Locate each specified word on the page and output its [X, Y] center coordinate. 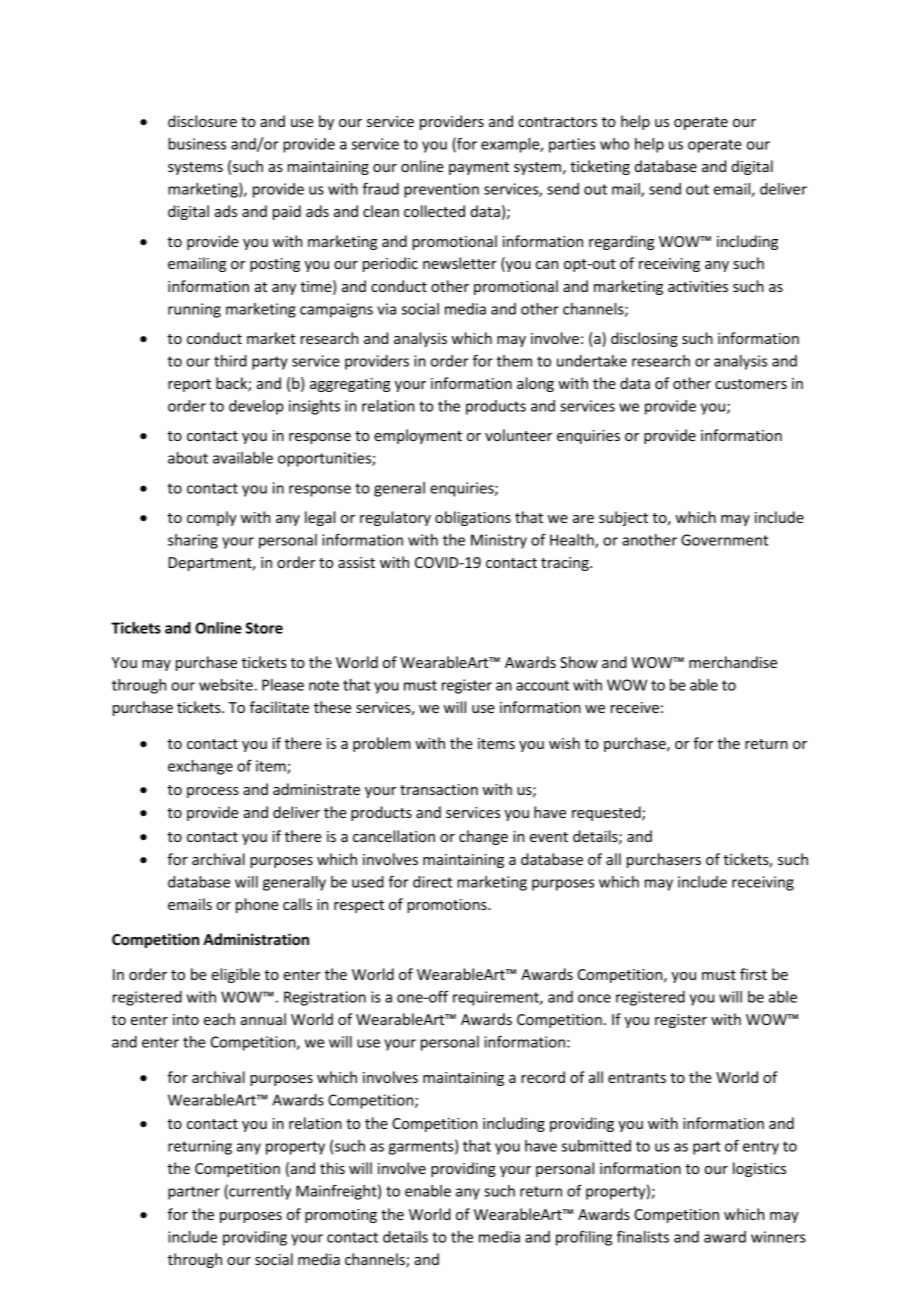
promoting [341, 1216]
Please [283, 685]
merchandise [733, 662]
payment [479, 168]
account [542, 685]
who [614, 144]
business [197, 144]
